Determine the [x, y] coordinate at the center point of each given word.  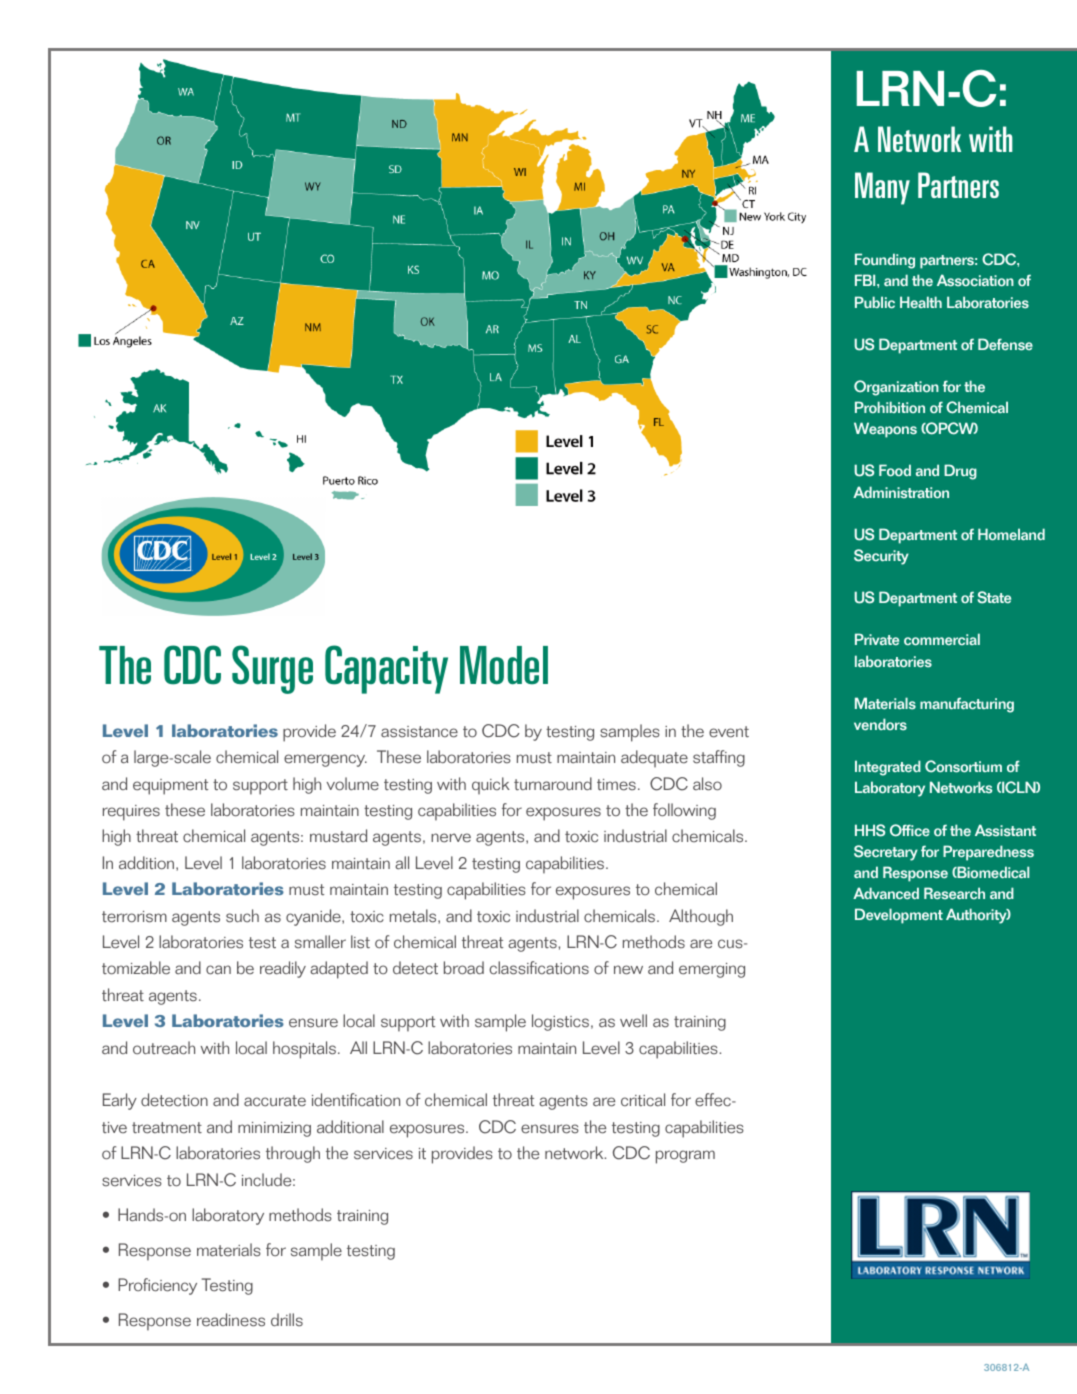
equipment [170, 787]
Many [882, 188]
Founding [885, 261]
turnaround [553, 784]
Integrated [888, 768]
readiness [231, 1320]
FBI [866, 280]
